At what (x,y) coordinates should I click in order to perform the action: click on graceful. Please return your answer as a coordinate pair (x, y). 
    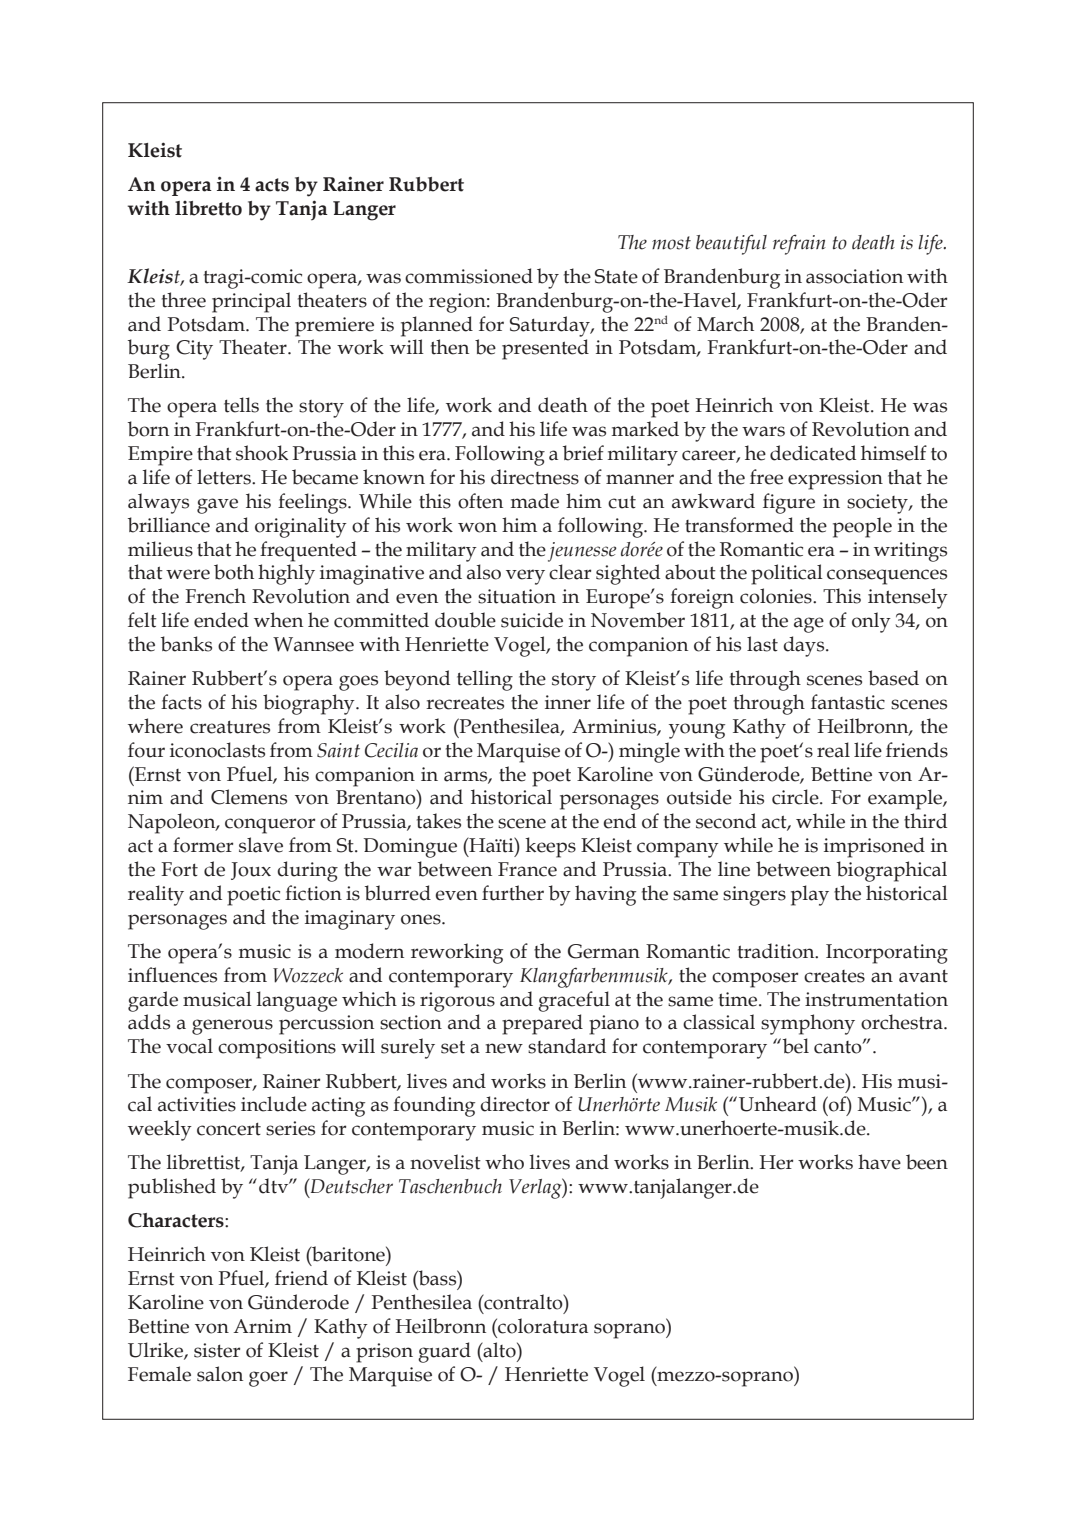
    Looking at the image, I should click on (574, 1001).
